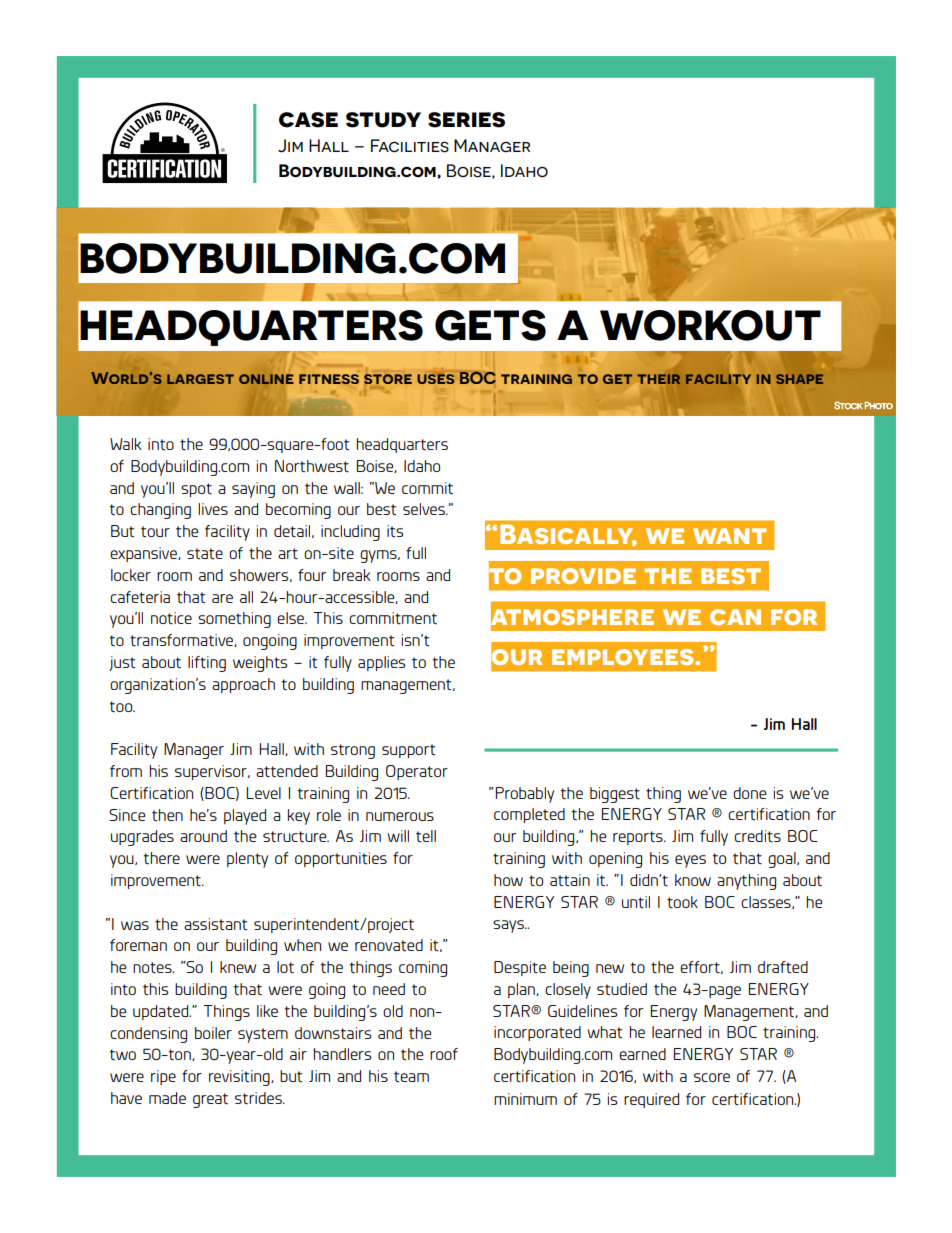 The image size is (952, 1233). Describe the element at coordinates (466, 120) in the screenshot. I see `series` at that location.
